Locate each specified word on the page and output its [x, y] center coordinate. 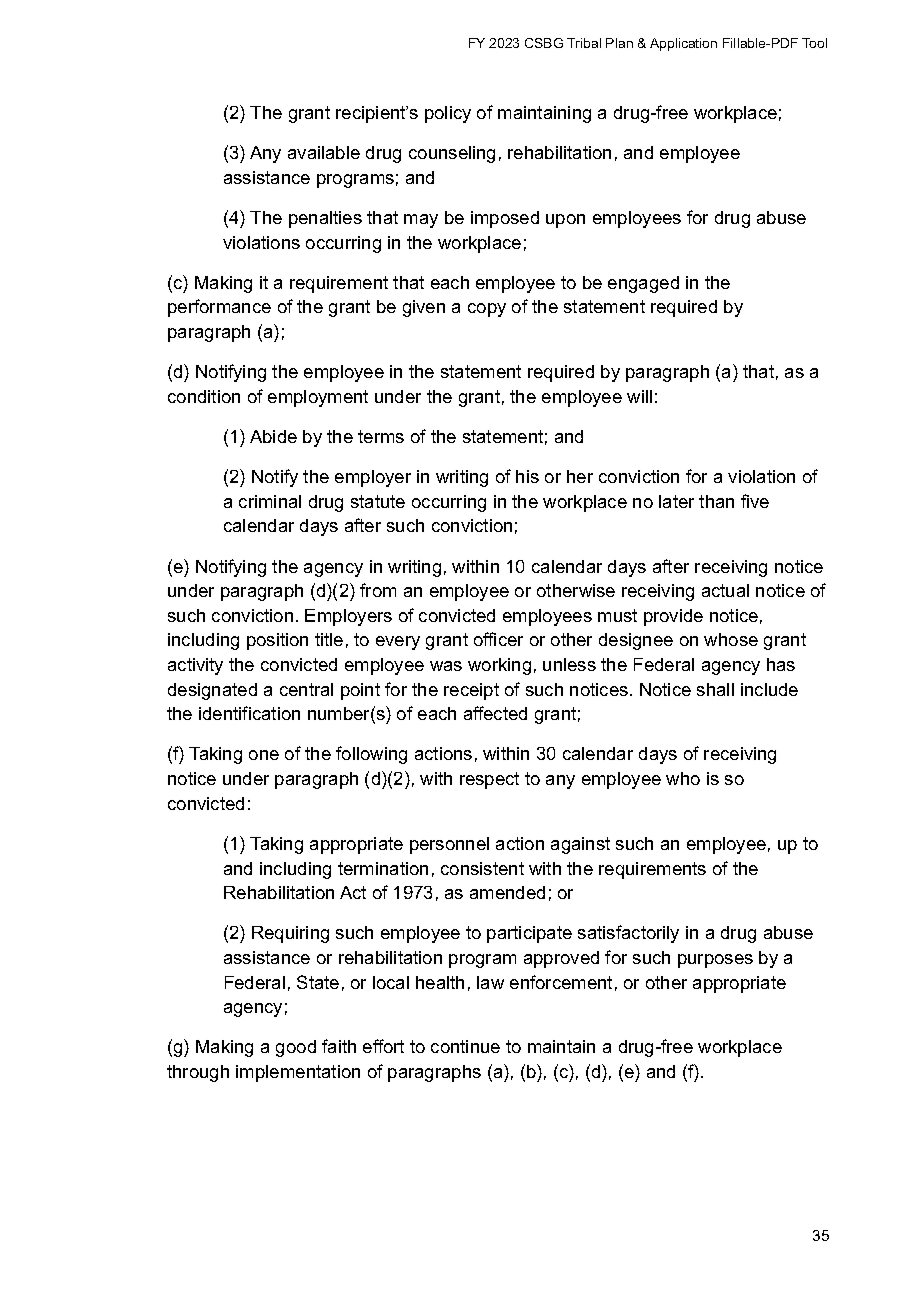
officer [498, 639]
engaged [643, 284]
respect [489, 780]
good [296, 1048]
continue [465, 1046]
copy [487, 310]
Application [683, 44]
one [264, 755]
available [324, 152]
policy [448, 114]
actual [725, 590]
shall [715, 689]
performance [219, 308]
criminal [270, 501]
